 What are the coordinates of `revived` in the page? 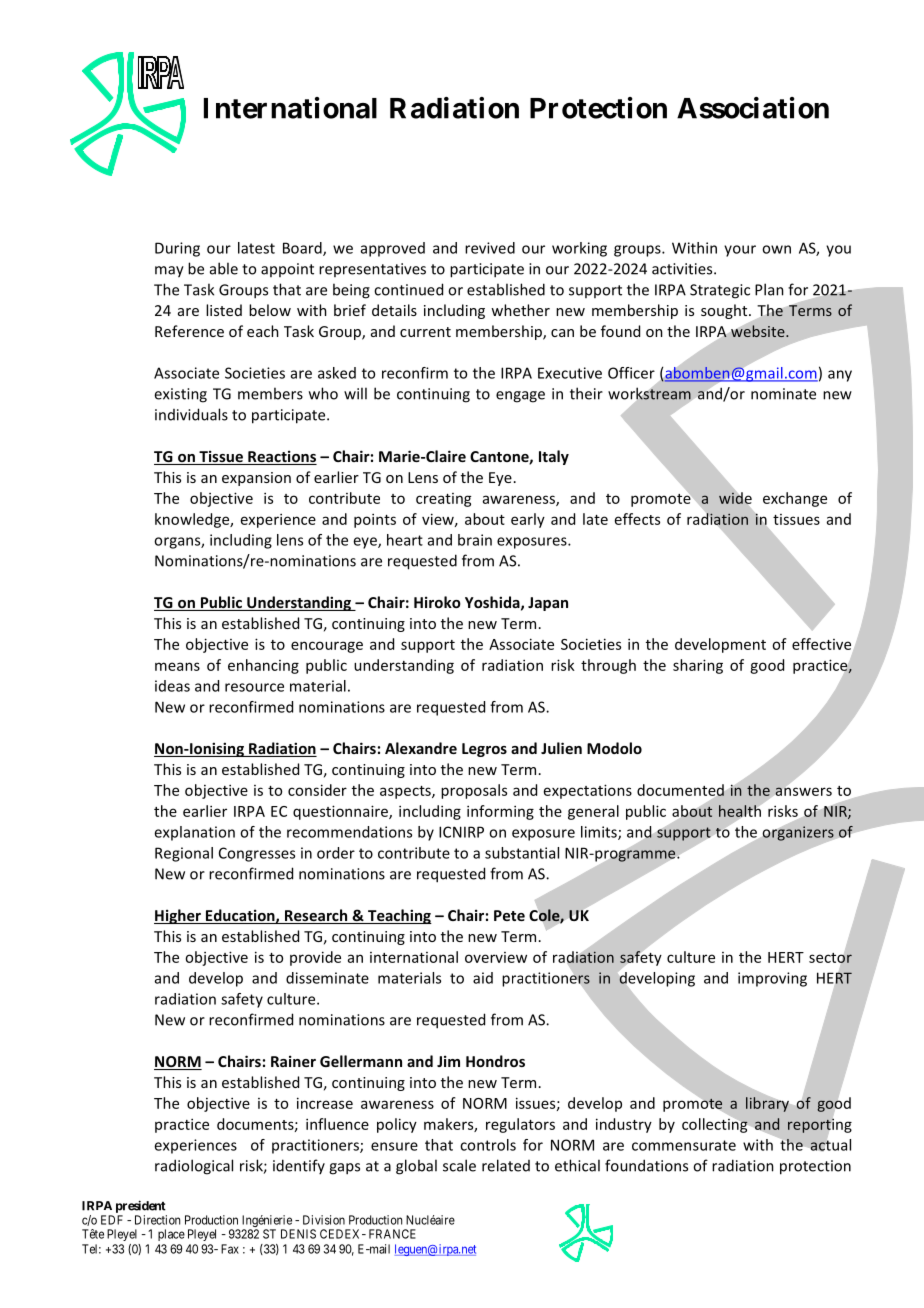 It's located at (490, 248).
